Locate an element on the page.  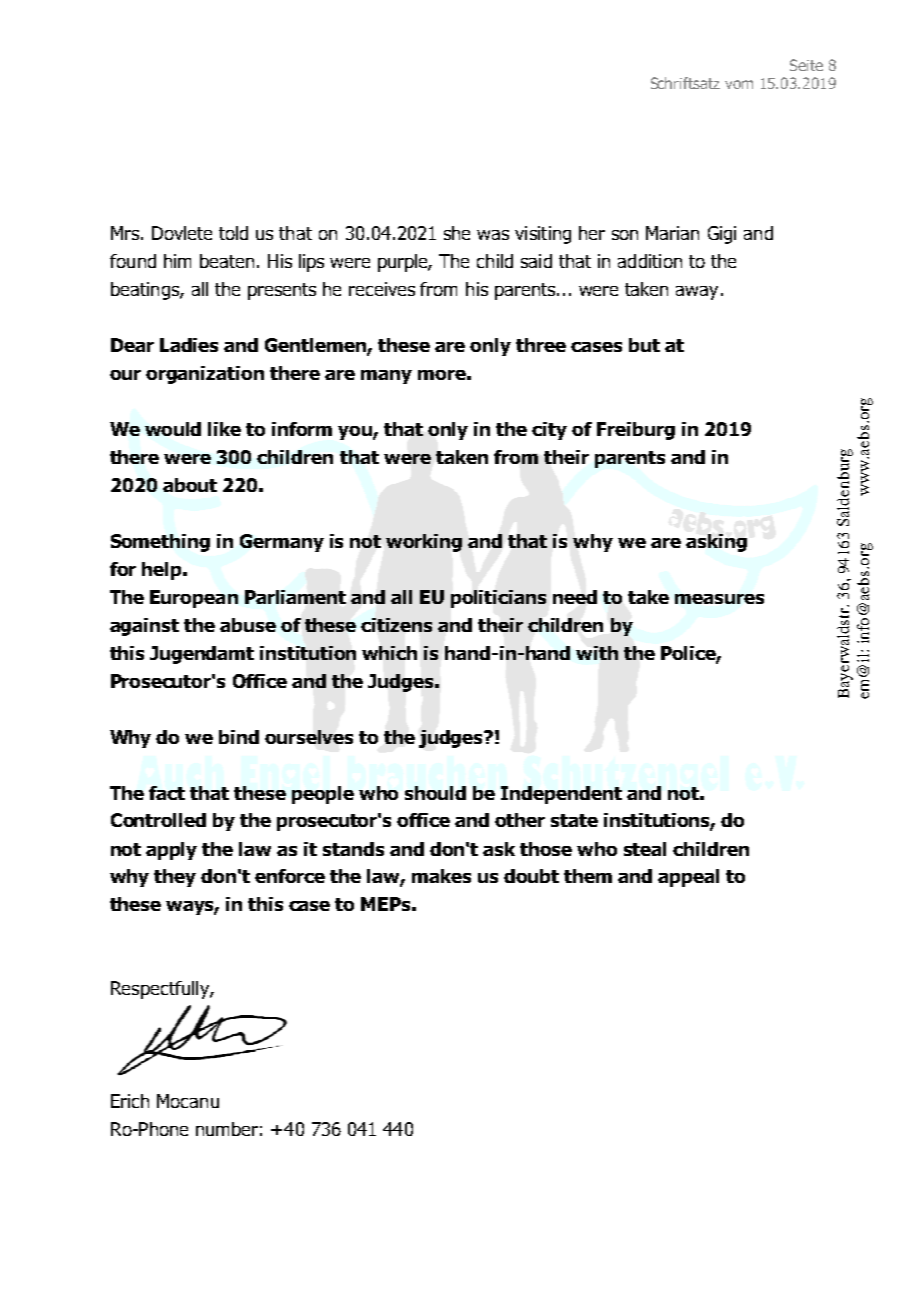
Erich is located at coordinates (130, 1101).
